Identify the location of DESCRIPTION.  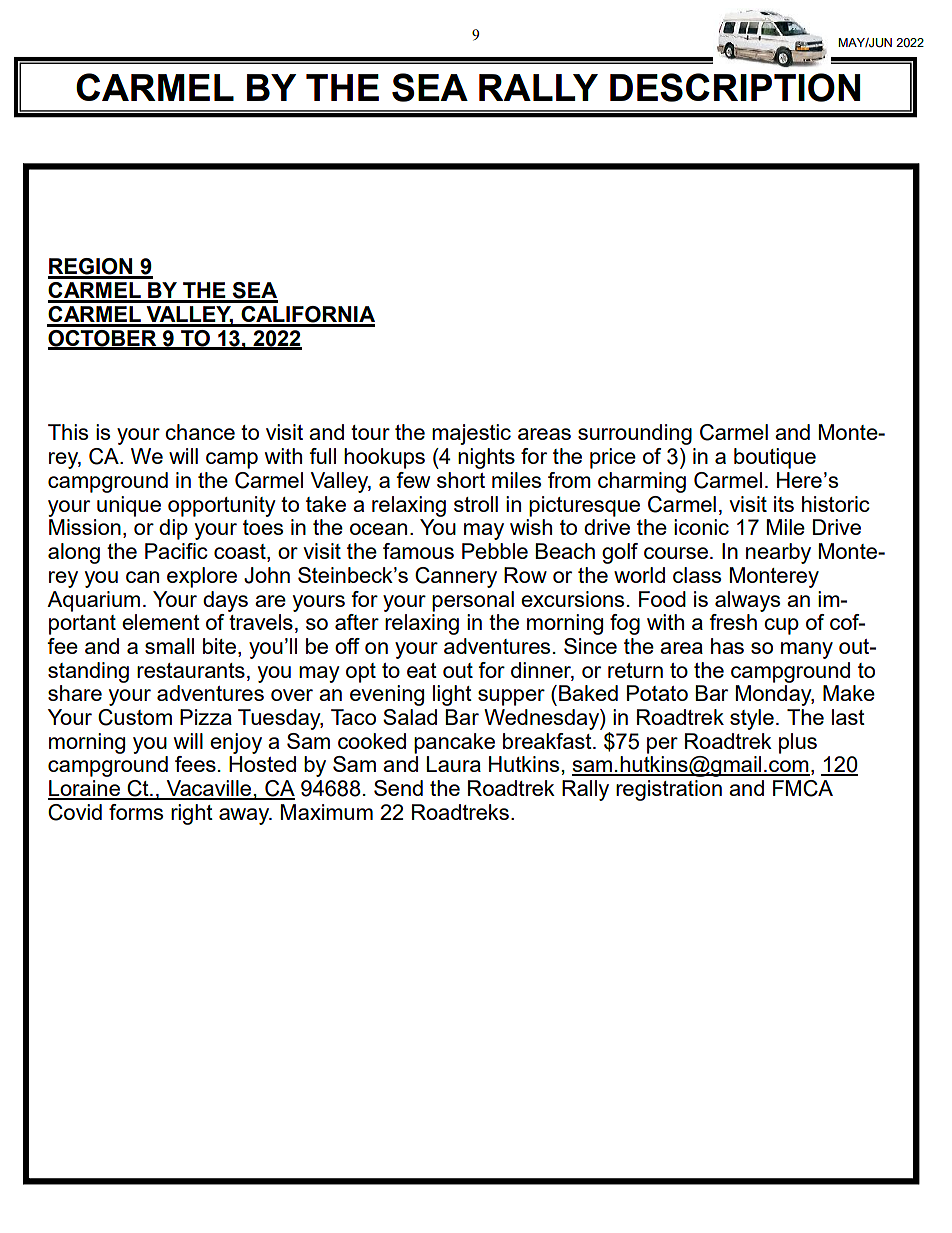
(735, 87).
